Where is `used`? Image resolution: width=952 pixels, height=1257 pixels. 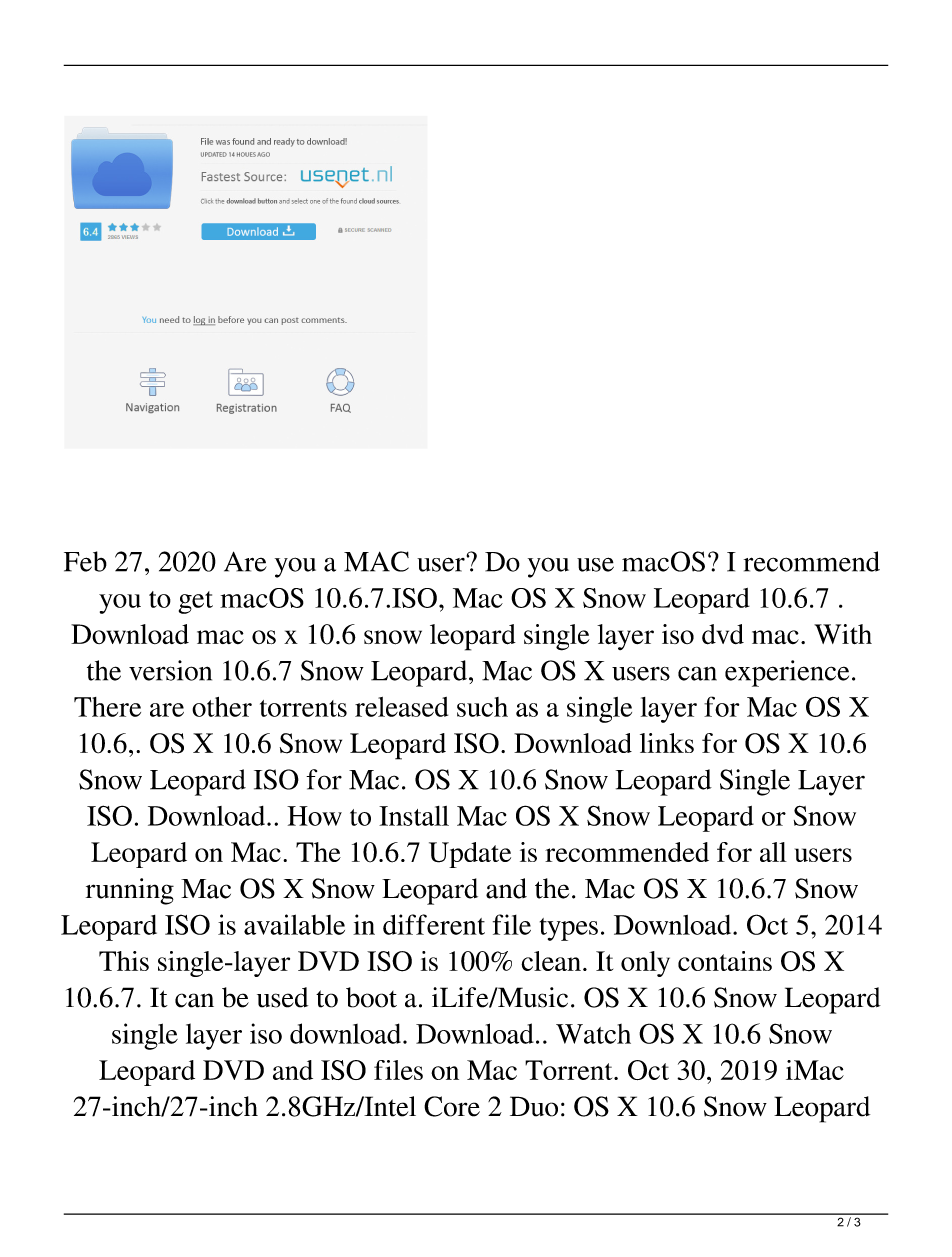 used is located at coordinates (282, 997).
